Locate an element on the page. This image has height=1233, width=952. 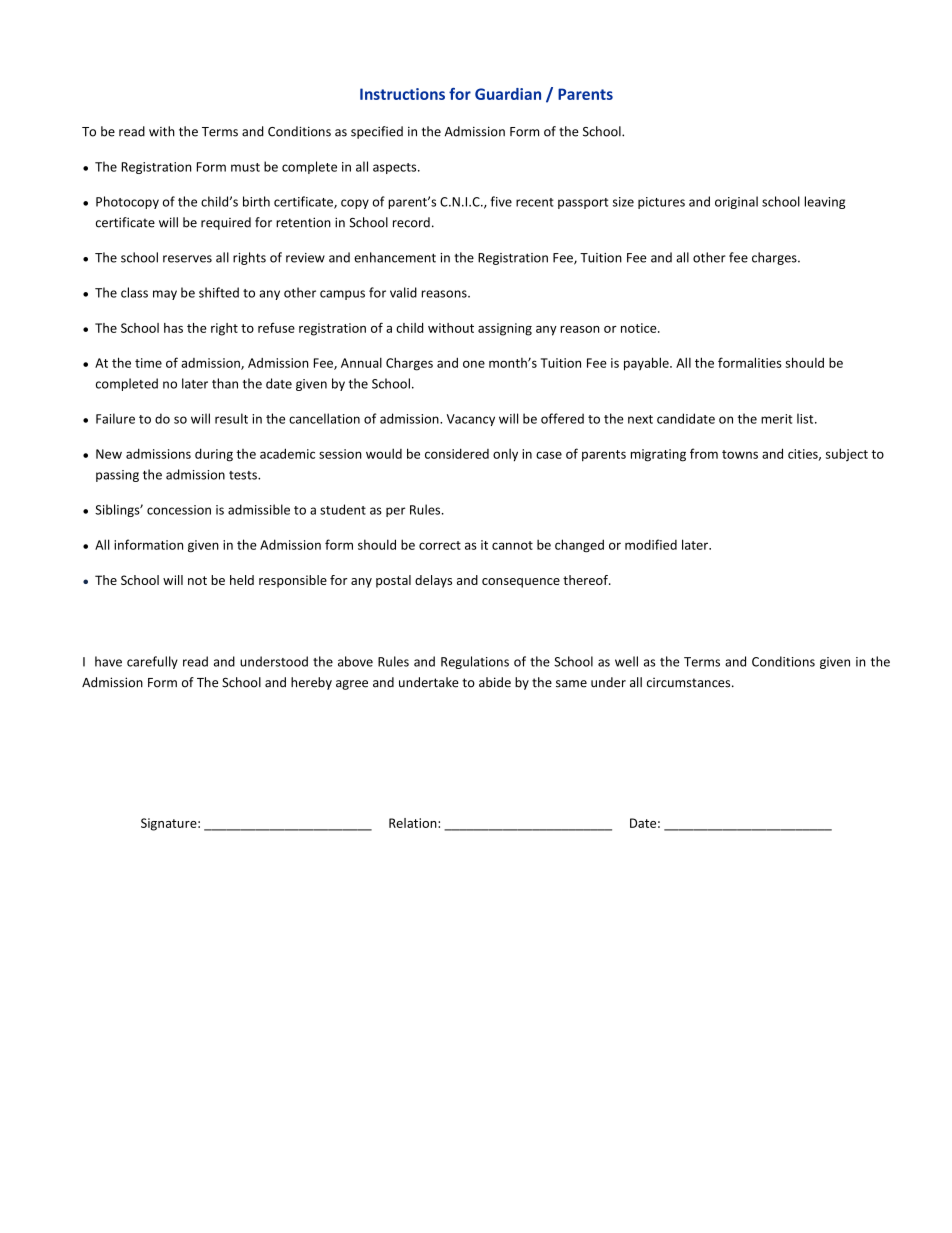
original is located at coordinates (736, 202).
